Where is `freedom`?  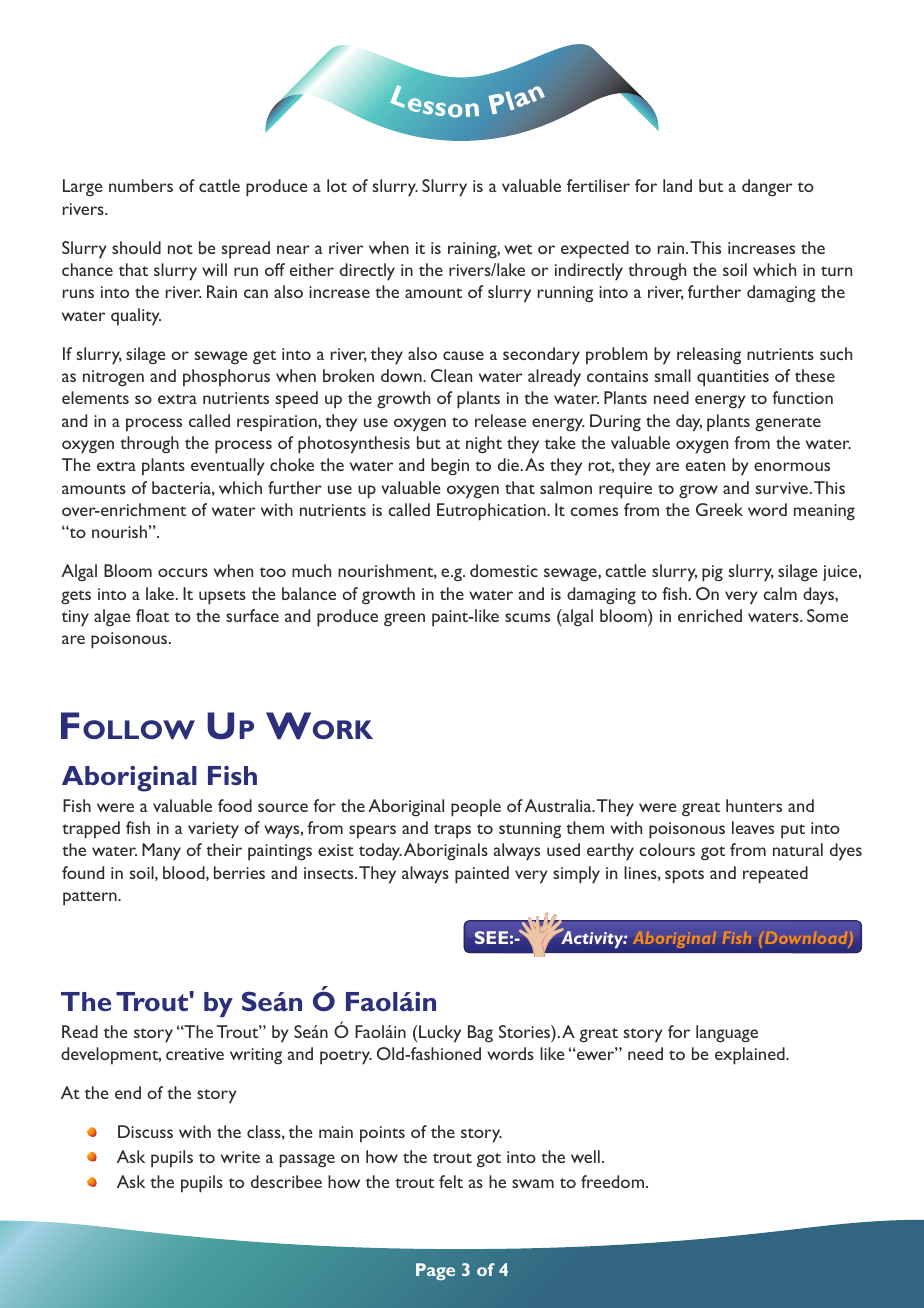 freedom is located at coordinates (612, 1181).
